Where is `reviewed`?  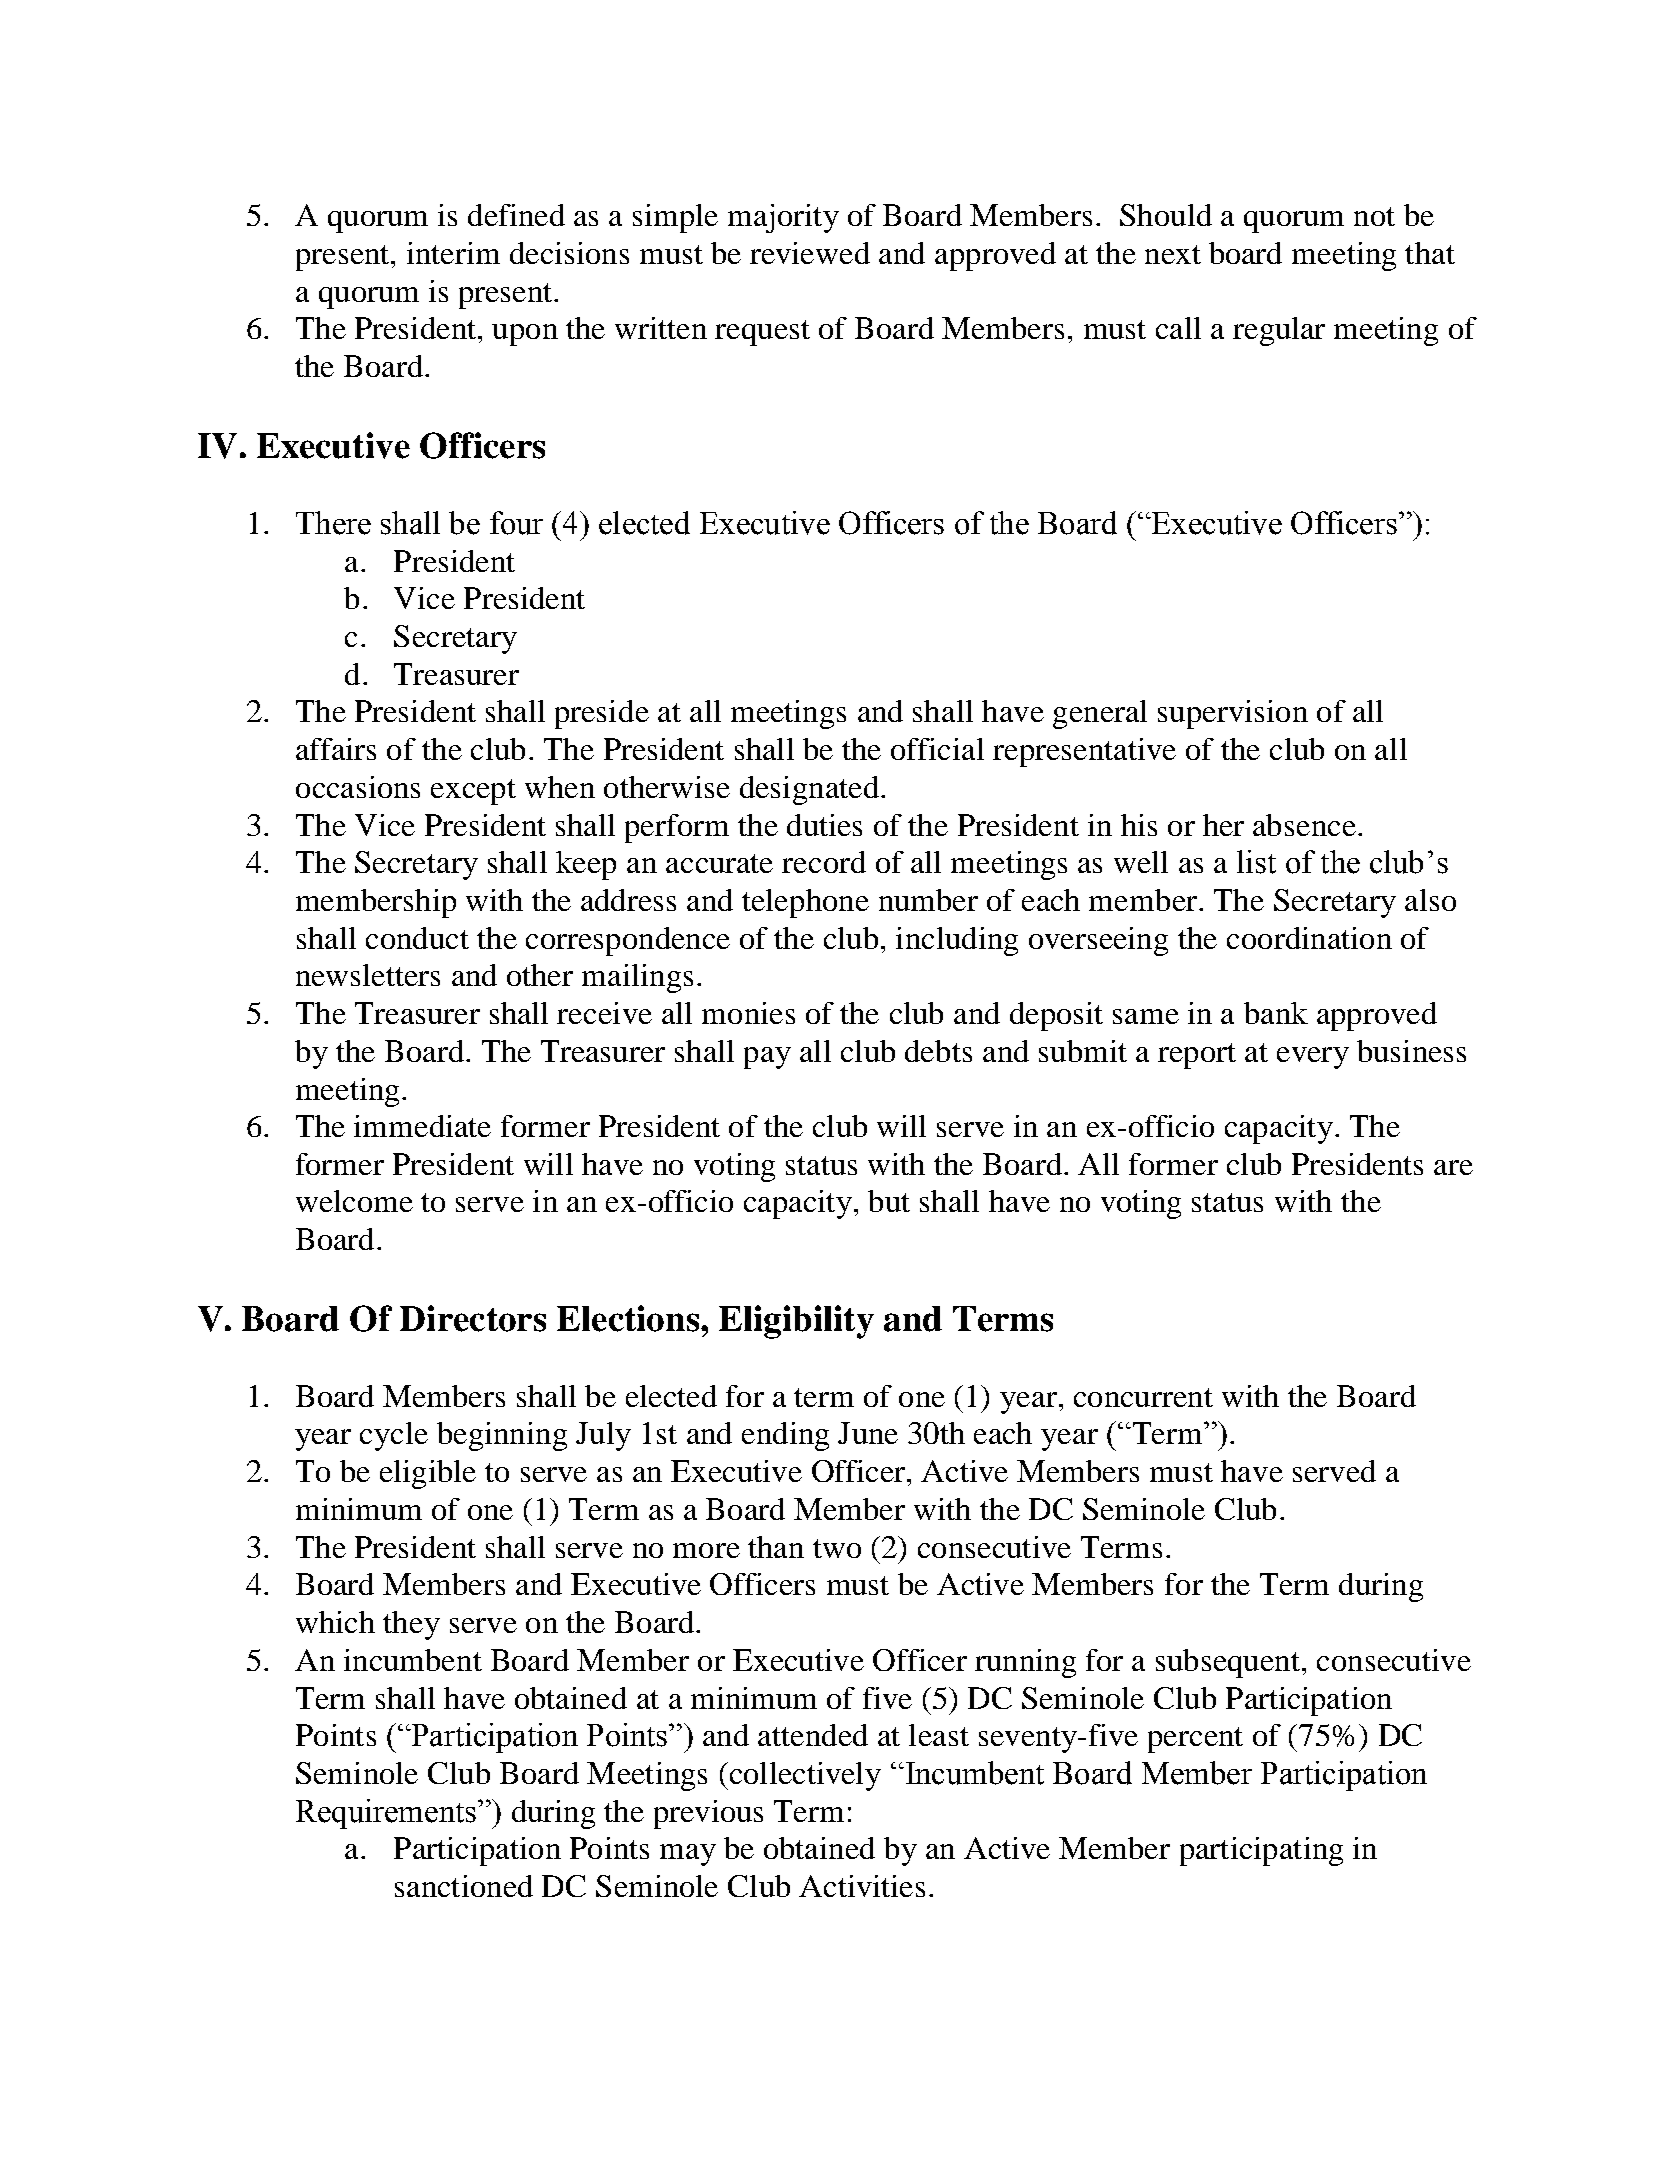 reviewed is located at coordinates (810, 253).
